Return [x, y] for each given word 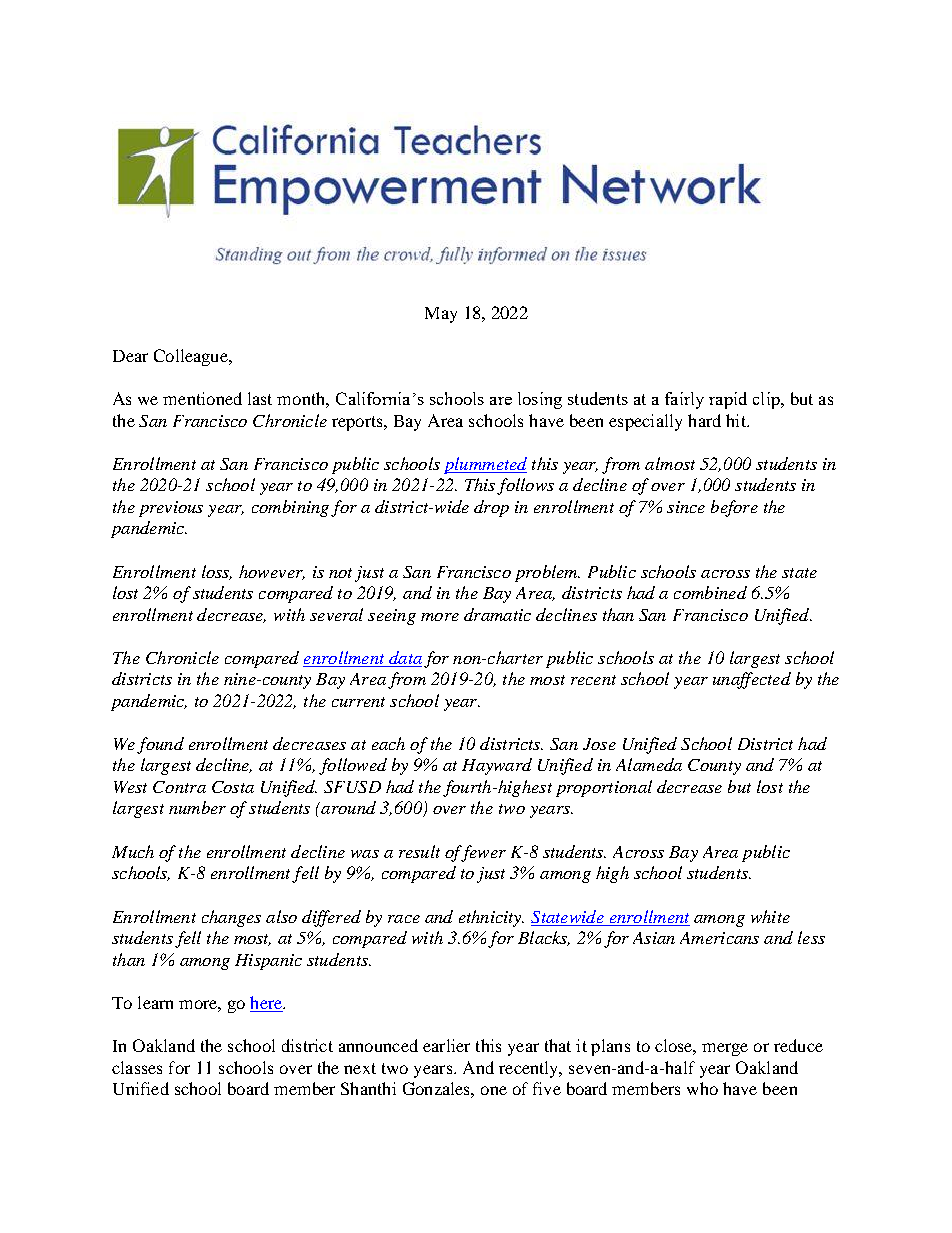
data [404, 659]
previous [171, 509]
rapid [728, 400]
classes [137, 1067]
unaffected [752, 680]
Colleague [192, 357]
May [441, 315]
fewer [482, 853]
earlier [446, 1045]
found [160, 745]
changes [231, 918]
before [734, 508]
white [770, 916]
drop [491, 508]
